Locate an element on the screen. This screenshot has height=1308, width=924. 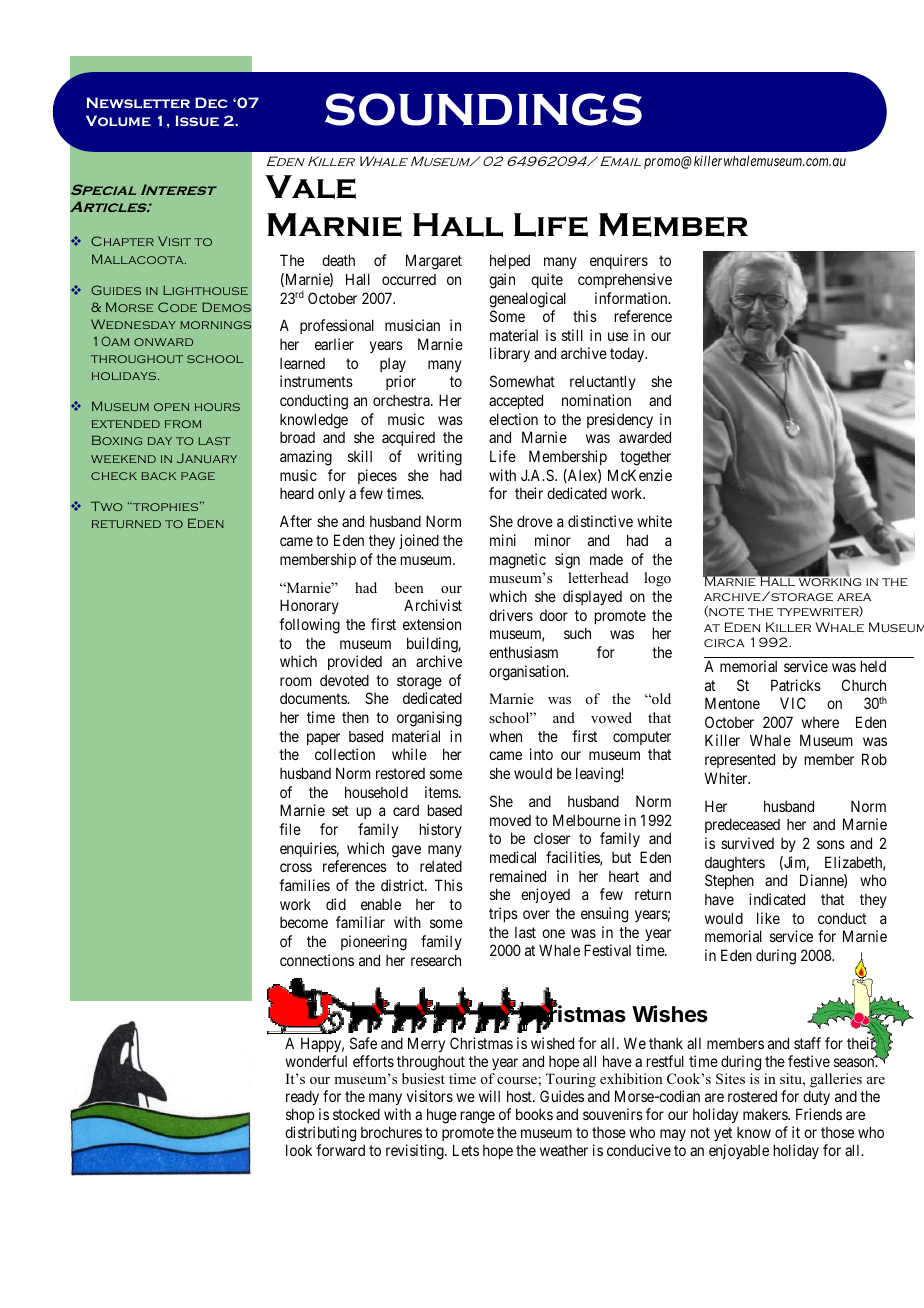
drivers is located at coordinates (511, 615).
